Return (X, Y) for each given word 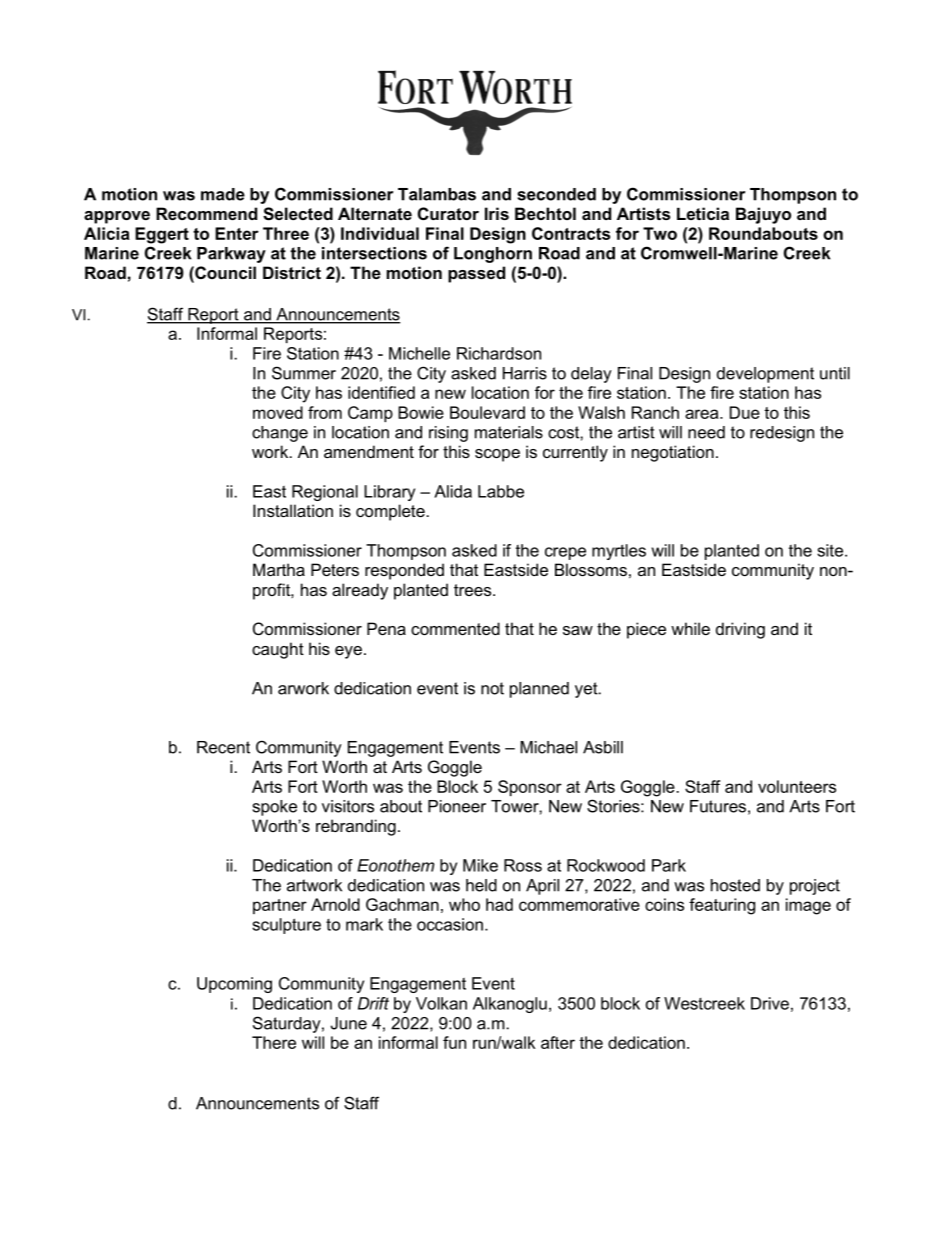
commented (455, 628)
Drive (770, 1003)
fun (454, 1042)
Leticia (703, 213)
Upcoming (234, 985)
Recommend (206, 213)
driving (740, 630)
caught (278, 650)
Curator (448, 213)
